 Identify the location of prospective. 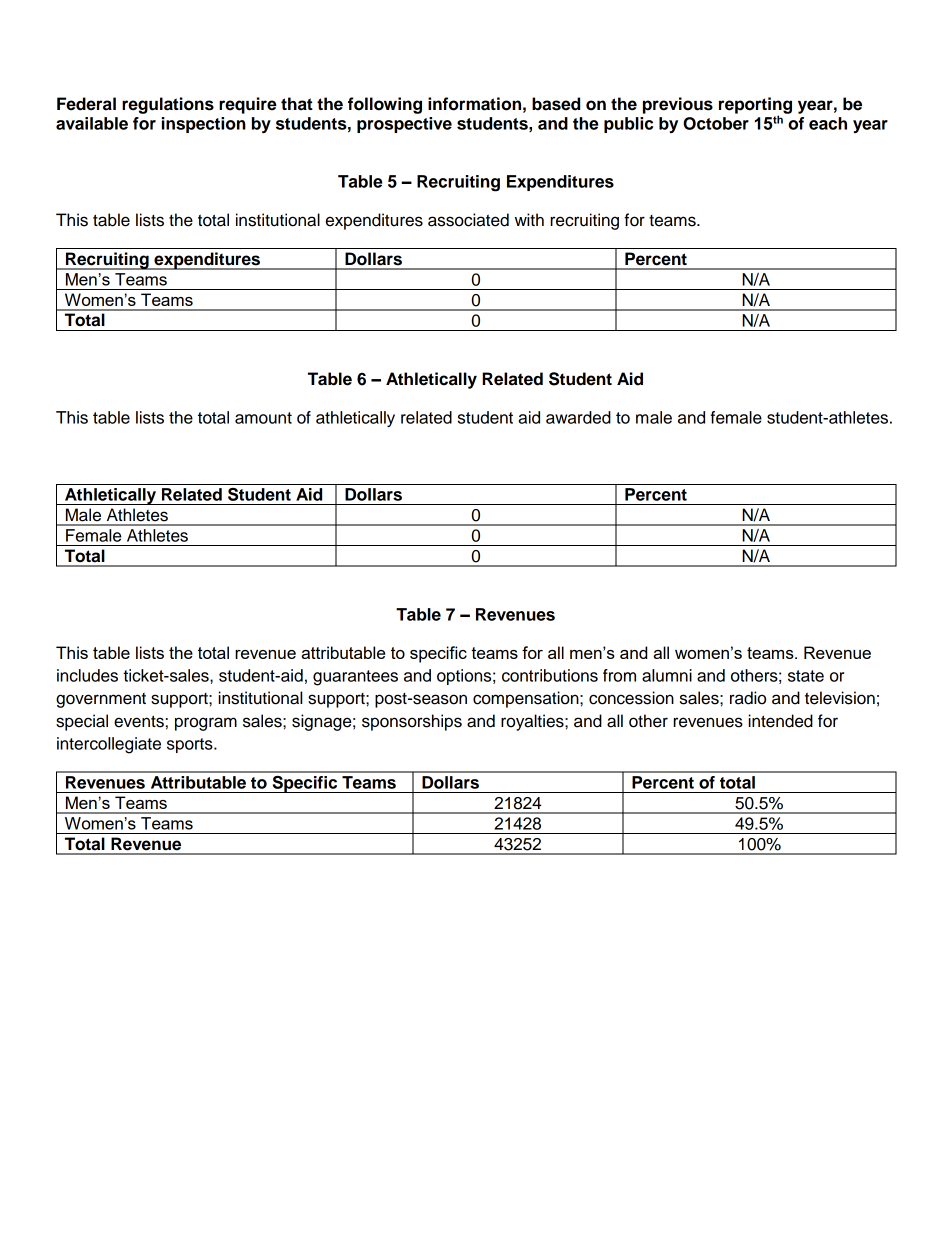
(404, 125).
